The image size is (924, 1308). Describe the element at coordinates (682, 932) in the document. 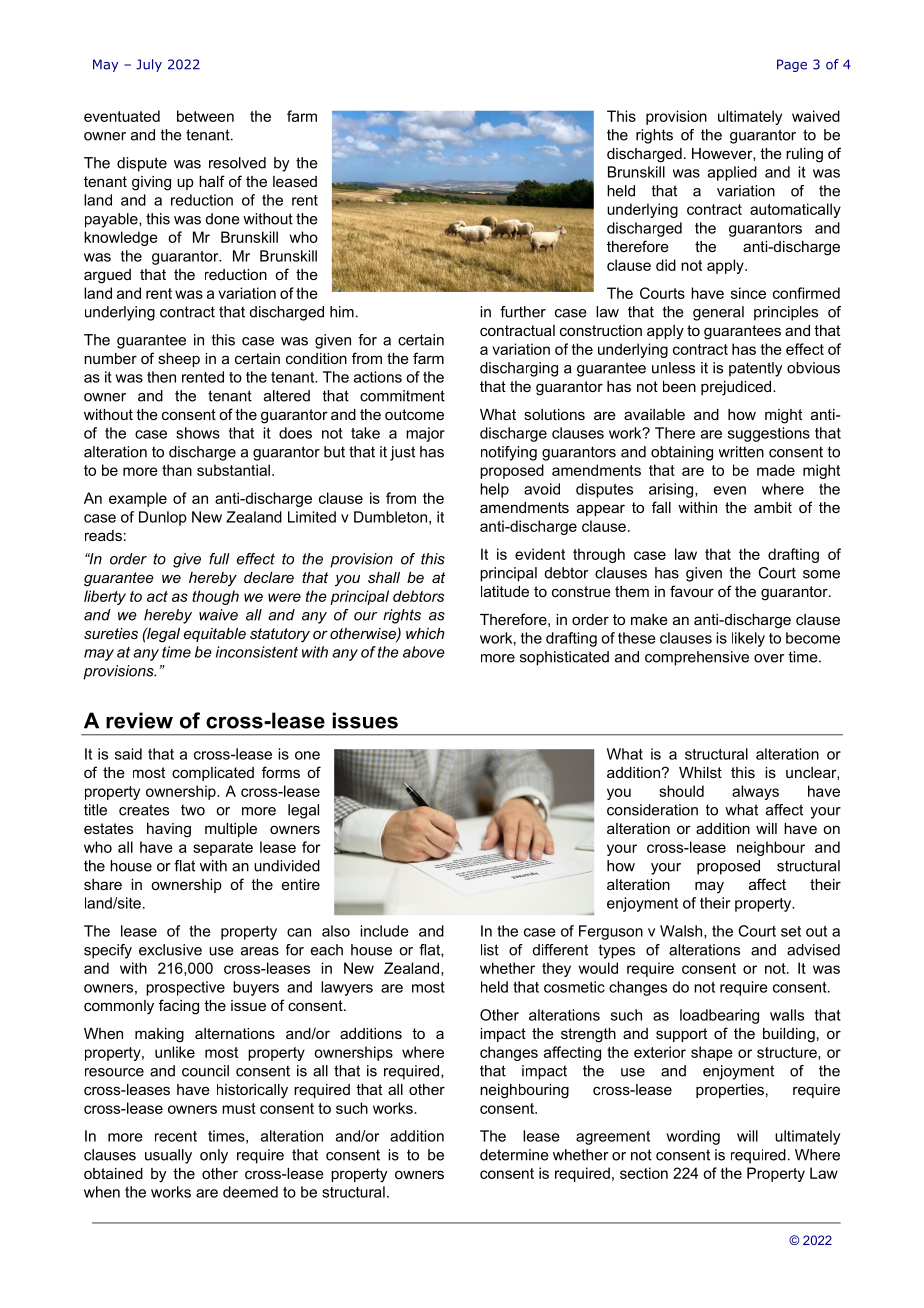

I see `Walsh` at that location.
